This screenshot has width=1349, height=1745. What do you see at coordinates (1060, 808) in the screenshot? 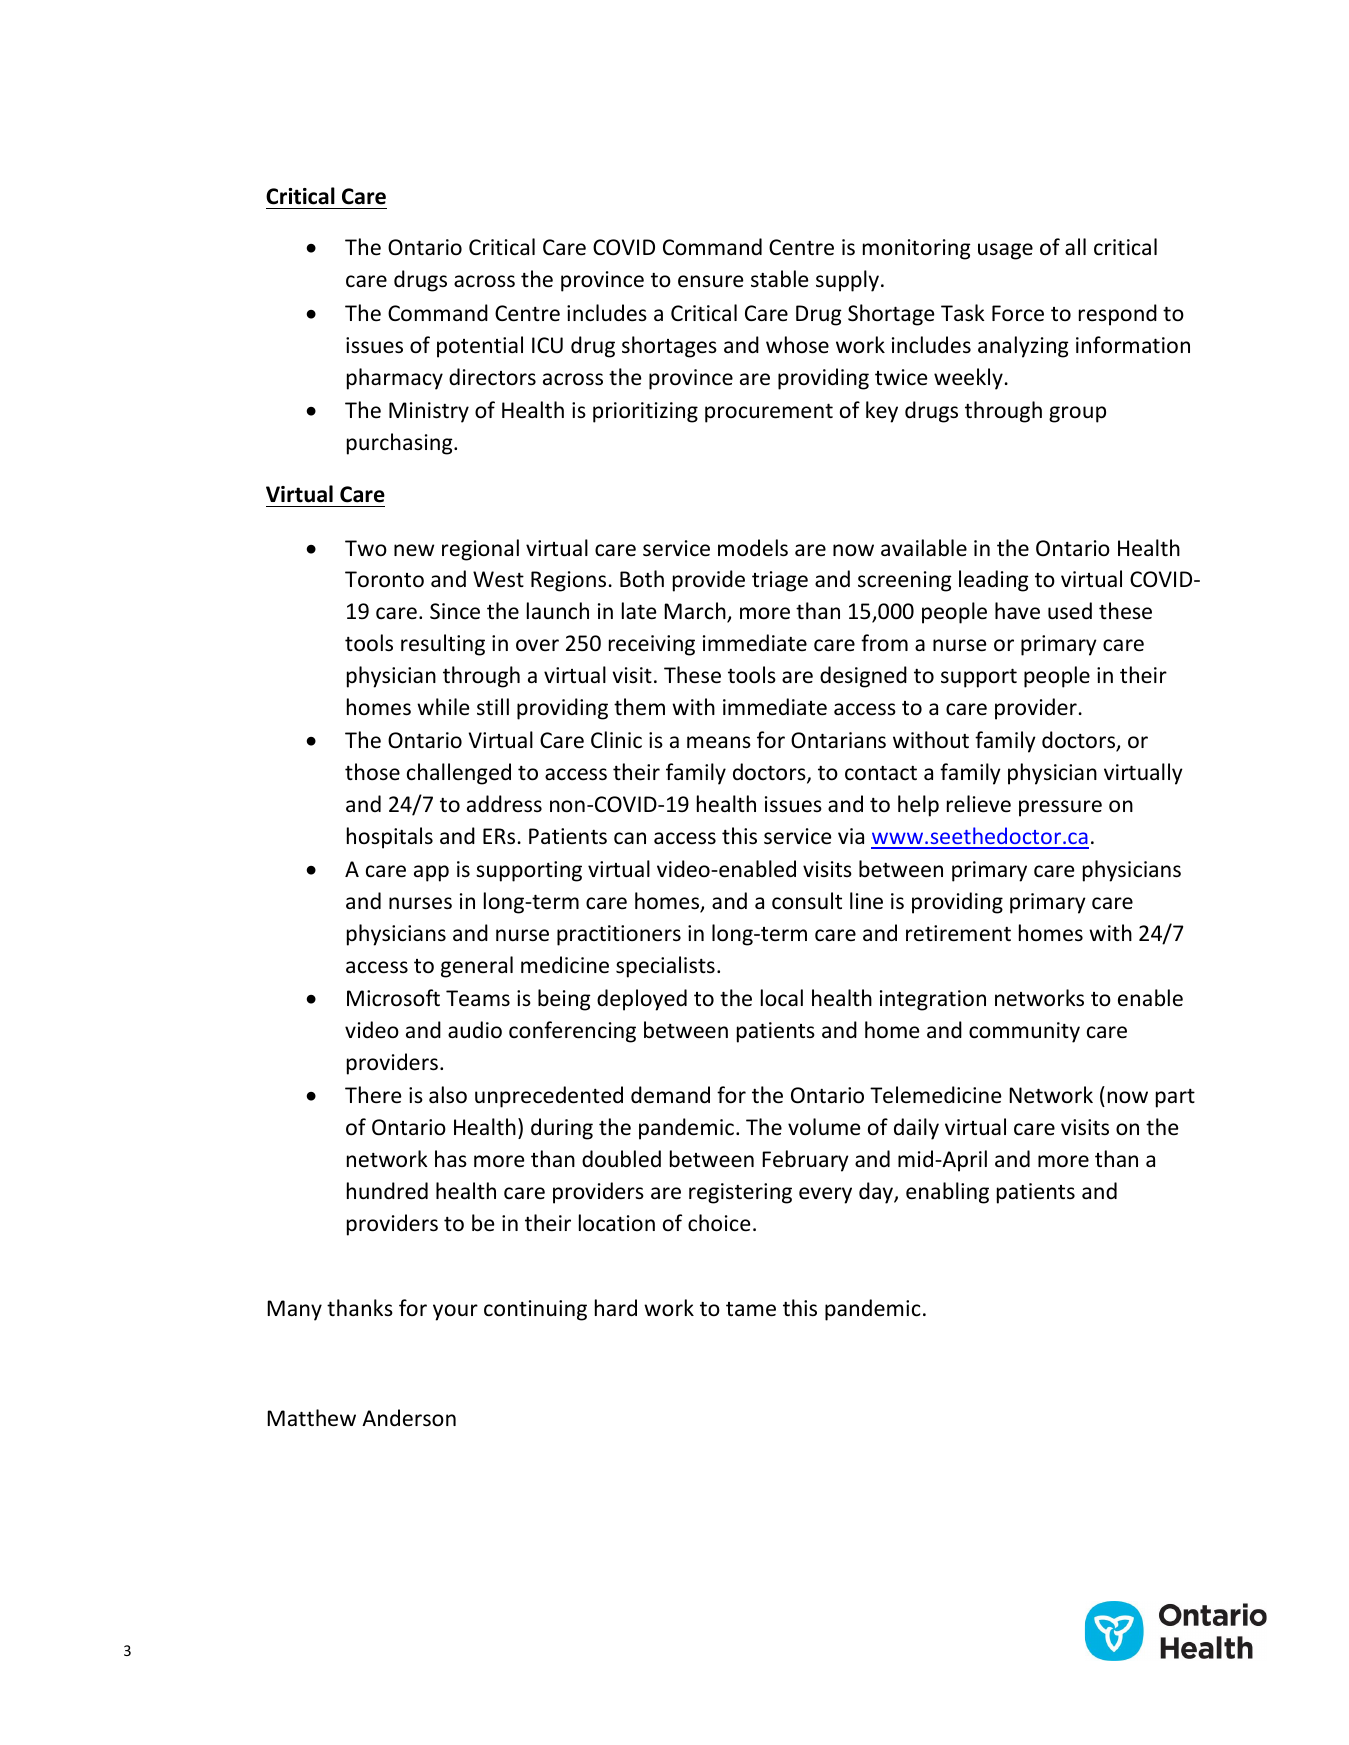
I see `pressure` at bounding box center [1060, 808].
